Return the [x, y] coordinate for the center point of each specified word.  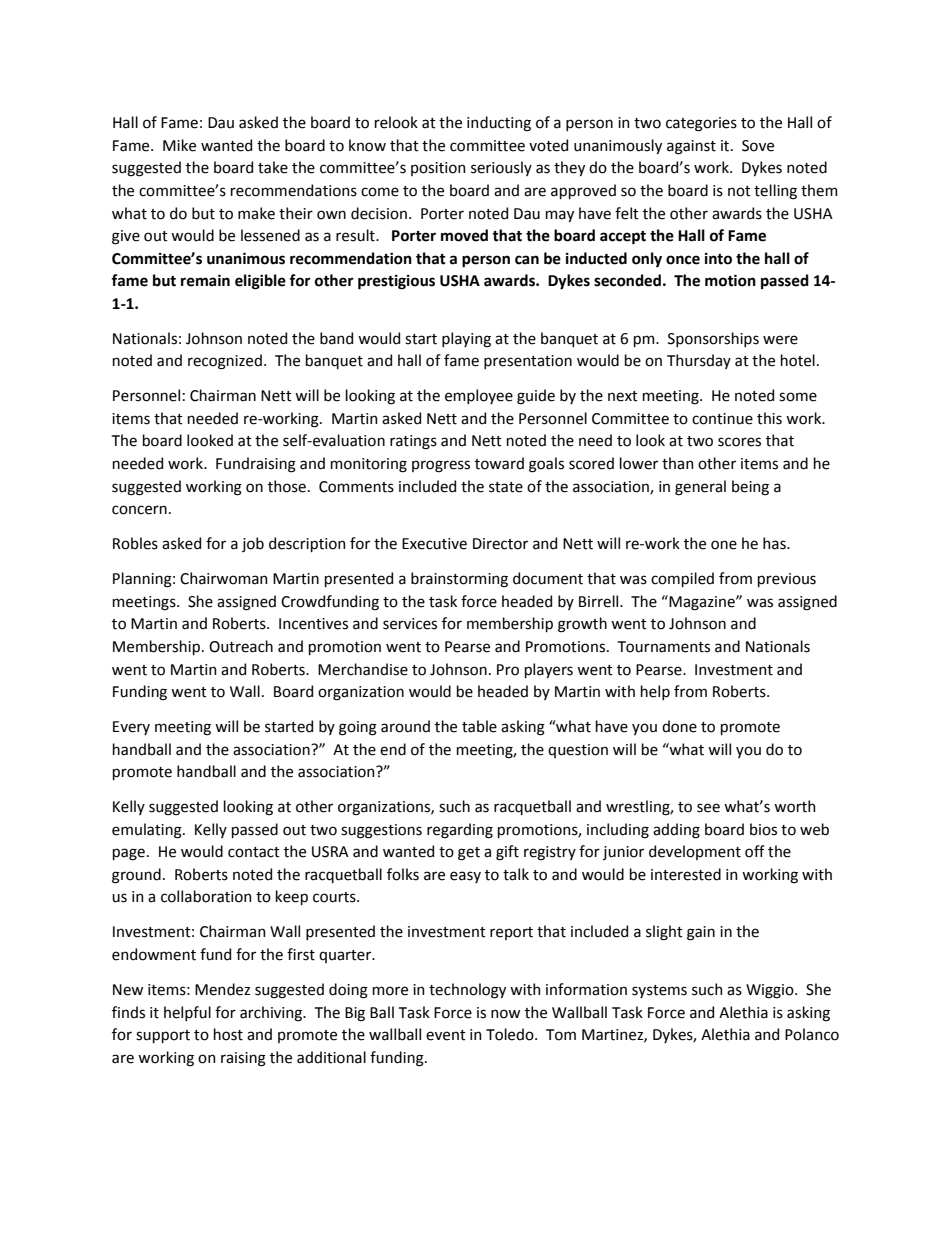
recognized [225, 362]
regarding [460, 831]
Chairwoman [224, 578]
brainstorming [459, 580]
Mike [179, 145]
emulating [148, 831]
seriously [501, 168]
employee [479, 396]
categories [701, 124]
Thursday [699, 361]
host [228, 1034]
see [708, 808]
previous [787, 580]
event [446, 1035]
